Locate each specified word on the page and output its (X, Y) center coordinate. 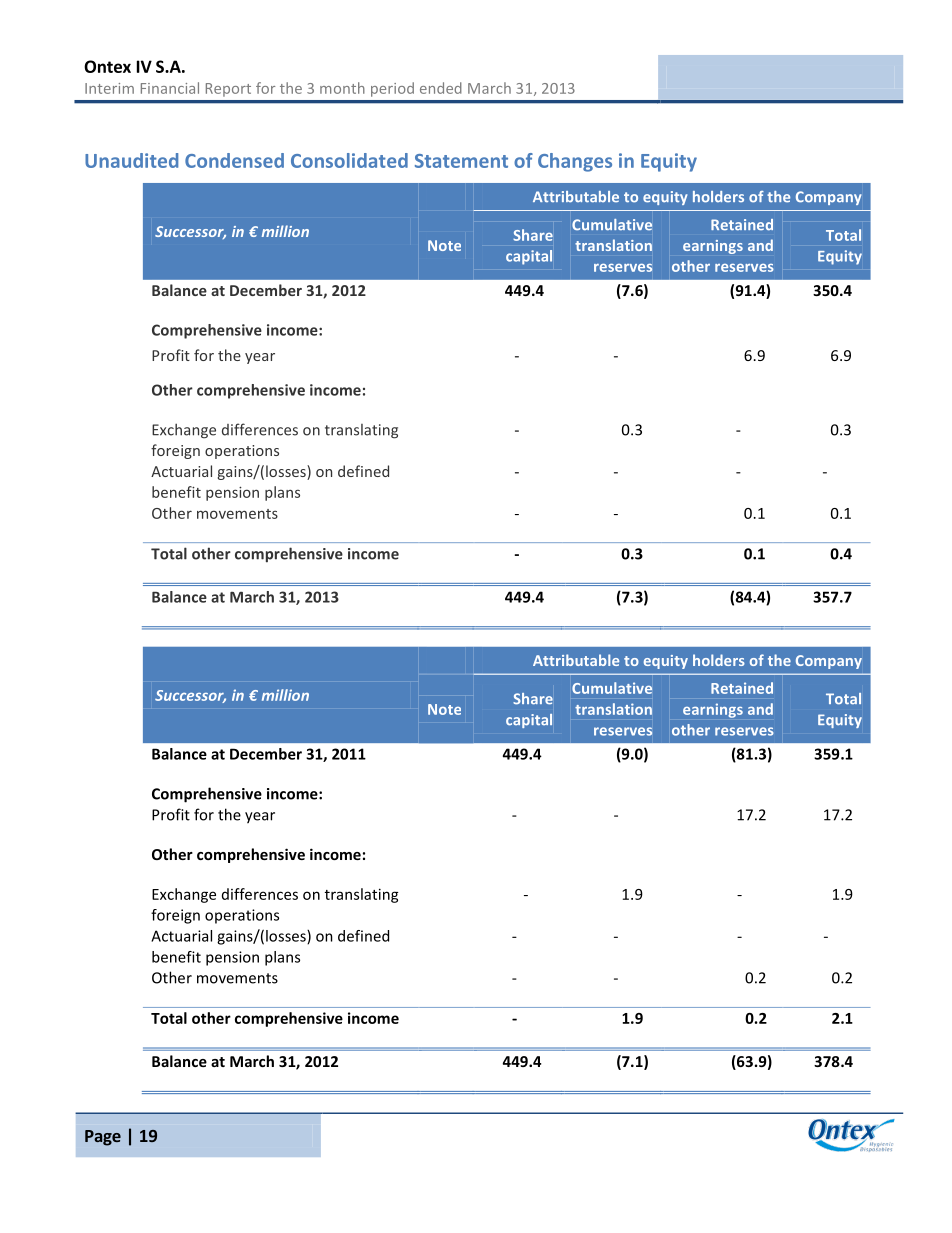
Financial (170, 88)
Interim (109, 88)
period (392, 89)
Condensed (234, 160)
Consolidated (349, 160)
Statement (461, 161)
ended (441, 88)
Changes (575, 162)
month (342, 88)
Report (228, 90)
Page (103, 1138)
